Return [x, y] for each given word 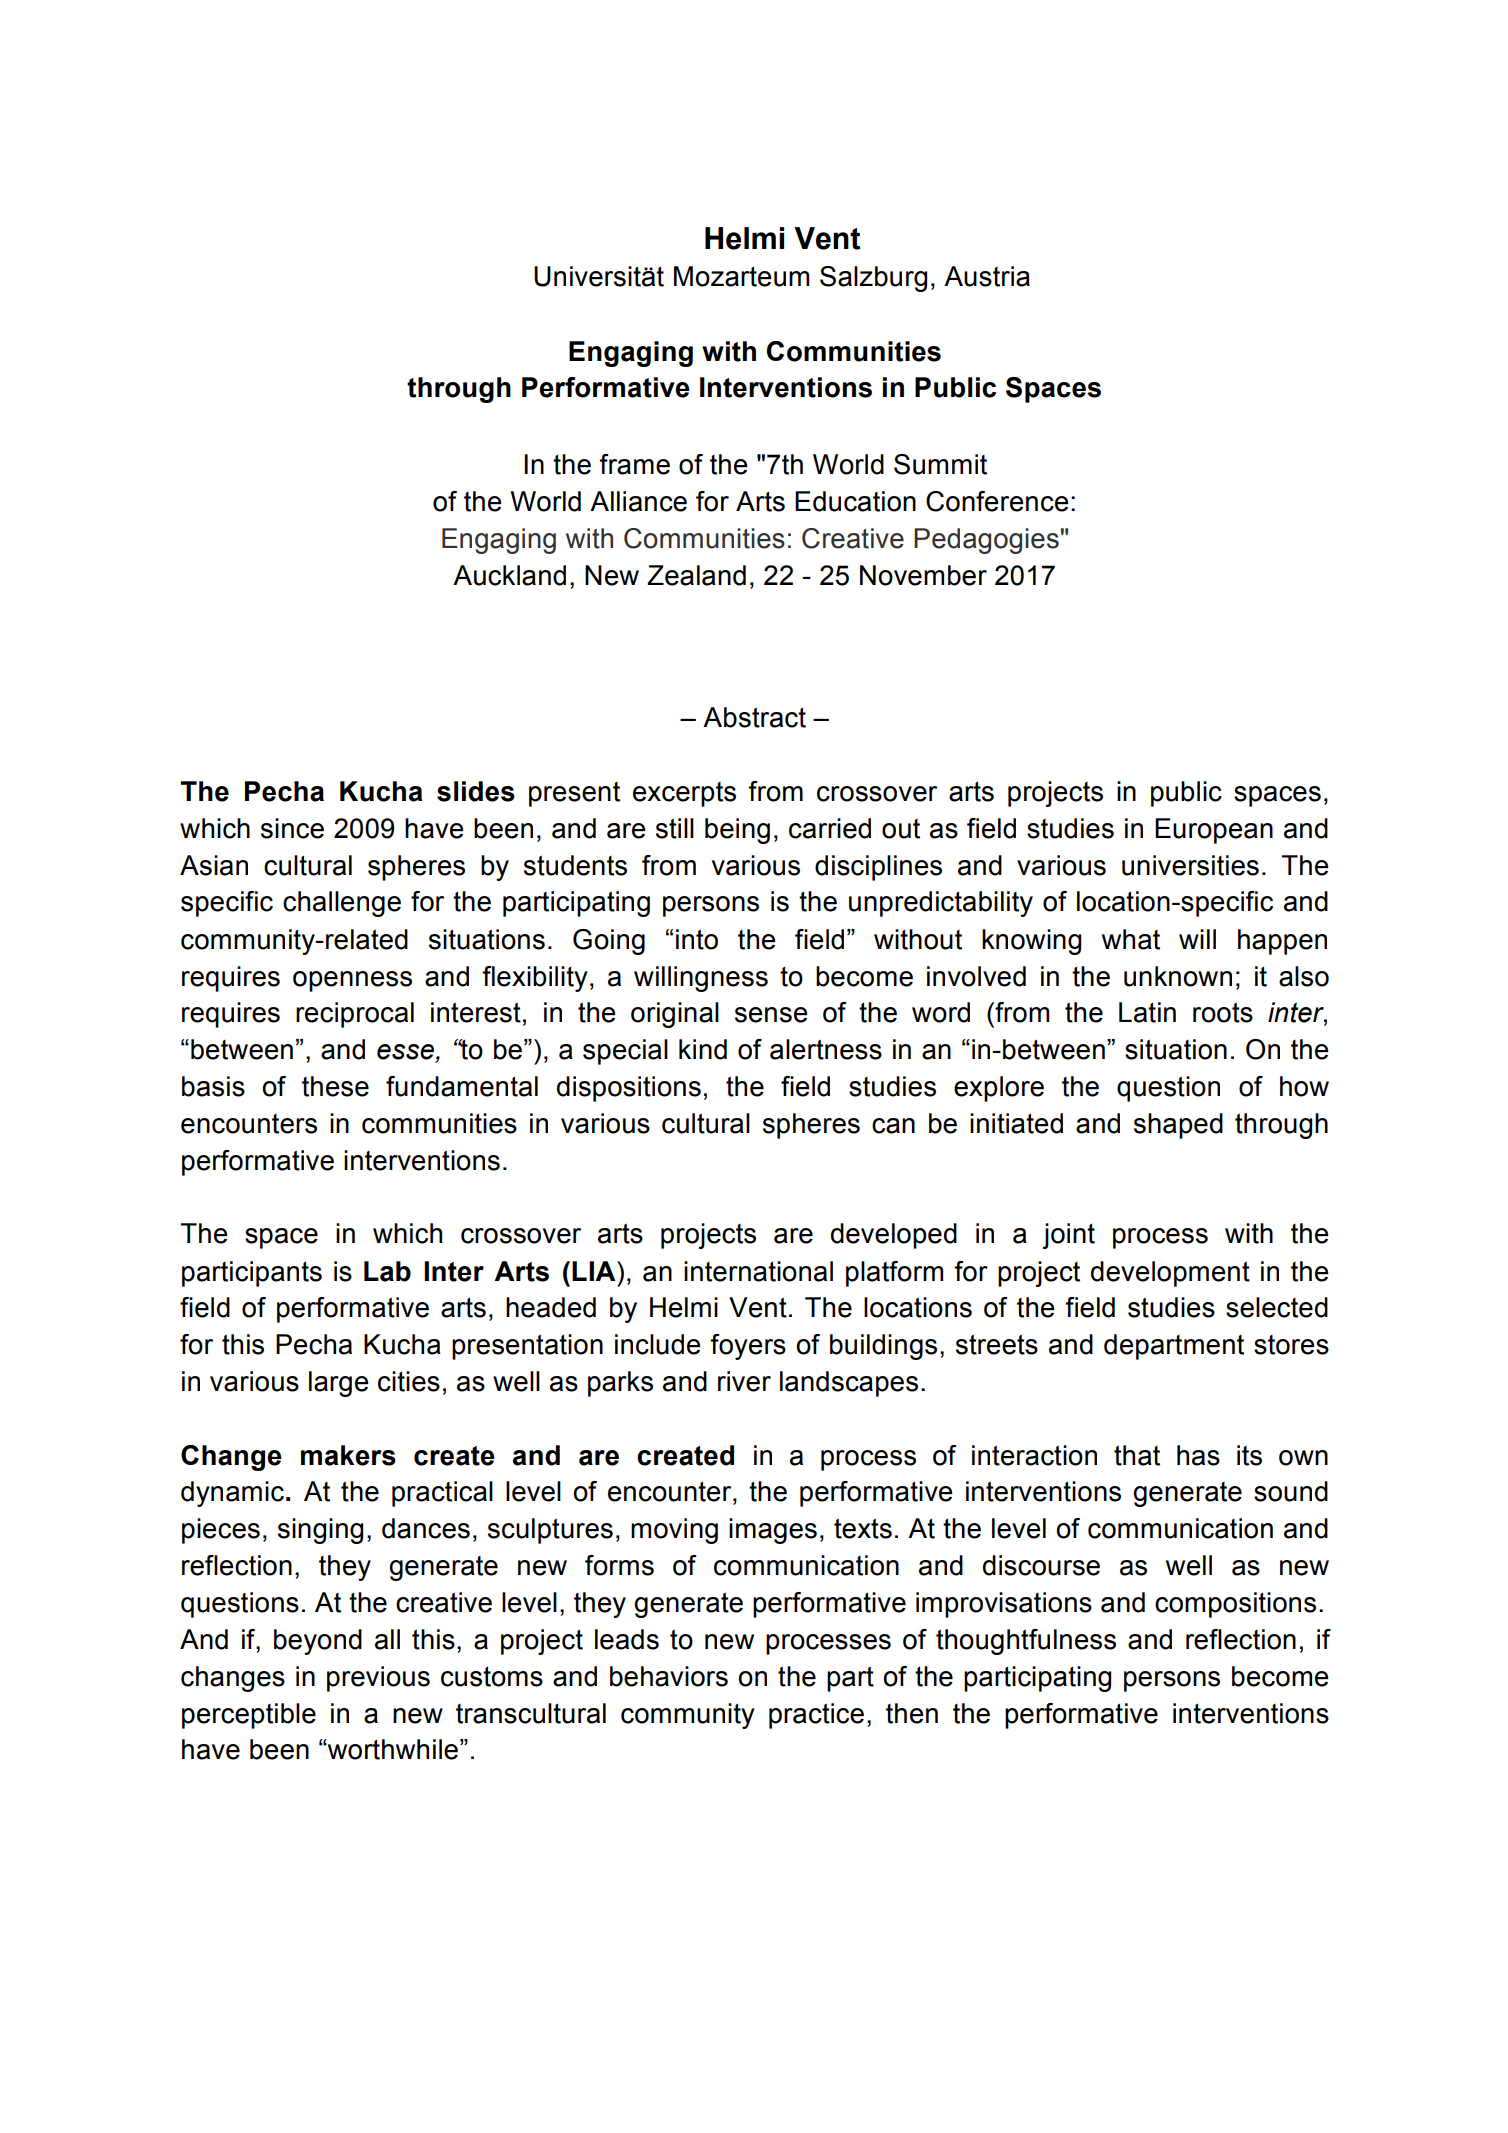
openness [352, 981]
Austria [987, 276]
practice [816, 1716]
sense [771, 1015]
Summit [940, 464]
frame [634, 464]
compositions [1235, 1605]
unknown [1178, 976]
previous [378, 1679]
